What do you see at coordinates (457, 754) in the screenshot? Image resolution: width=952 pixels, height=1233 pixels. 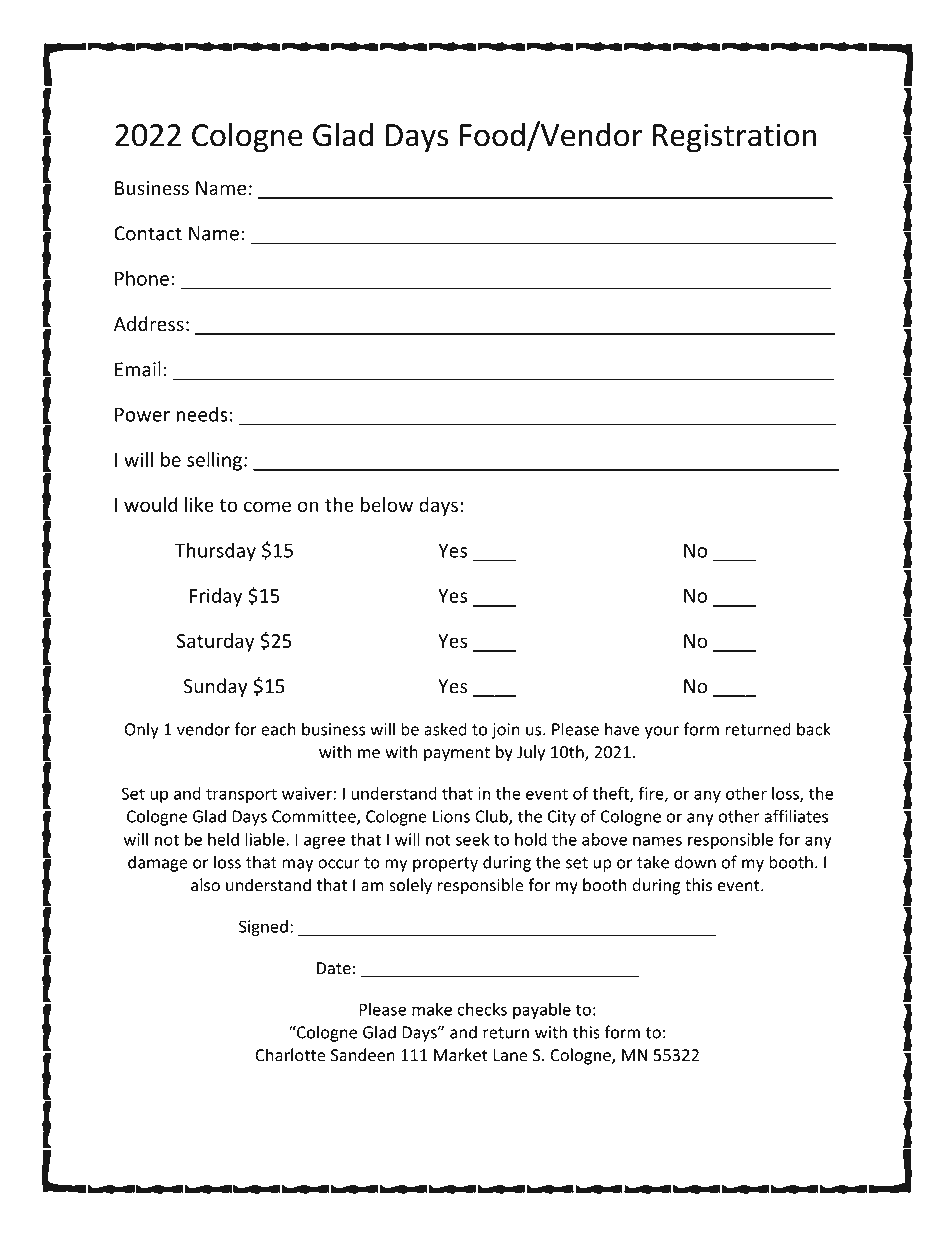 I see `payment` at bounding box center [457, 754].
